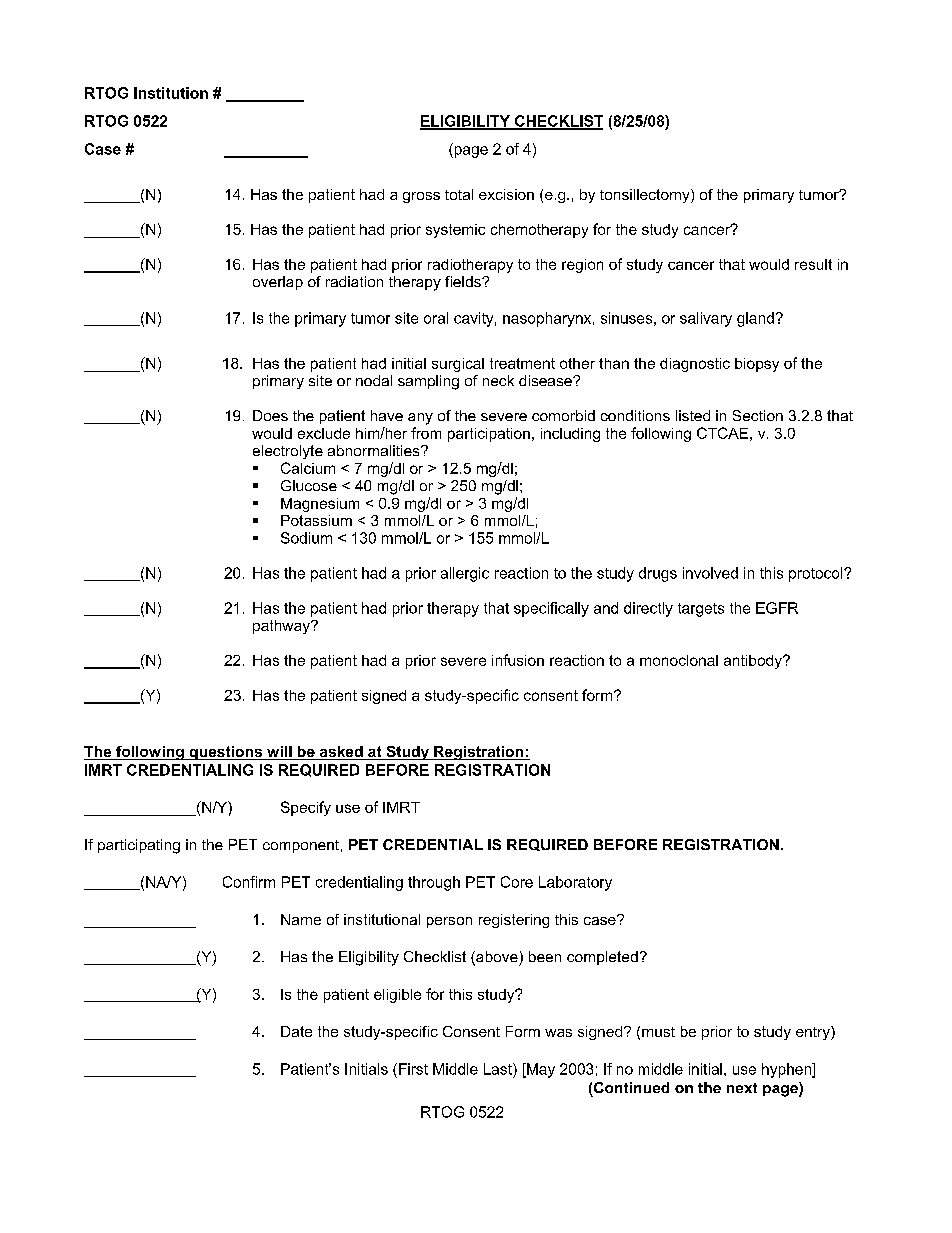  Describe the element at coordinates (575, 883) in the screenshot. I see `Laboratory` at that location.
